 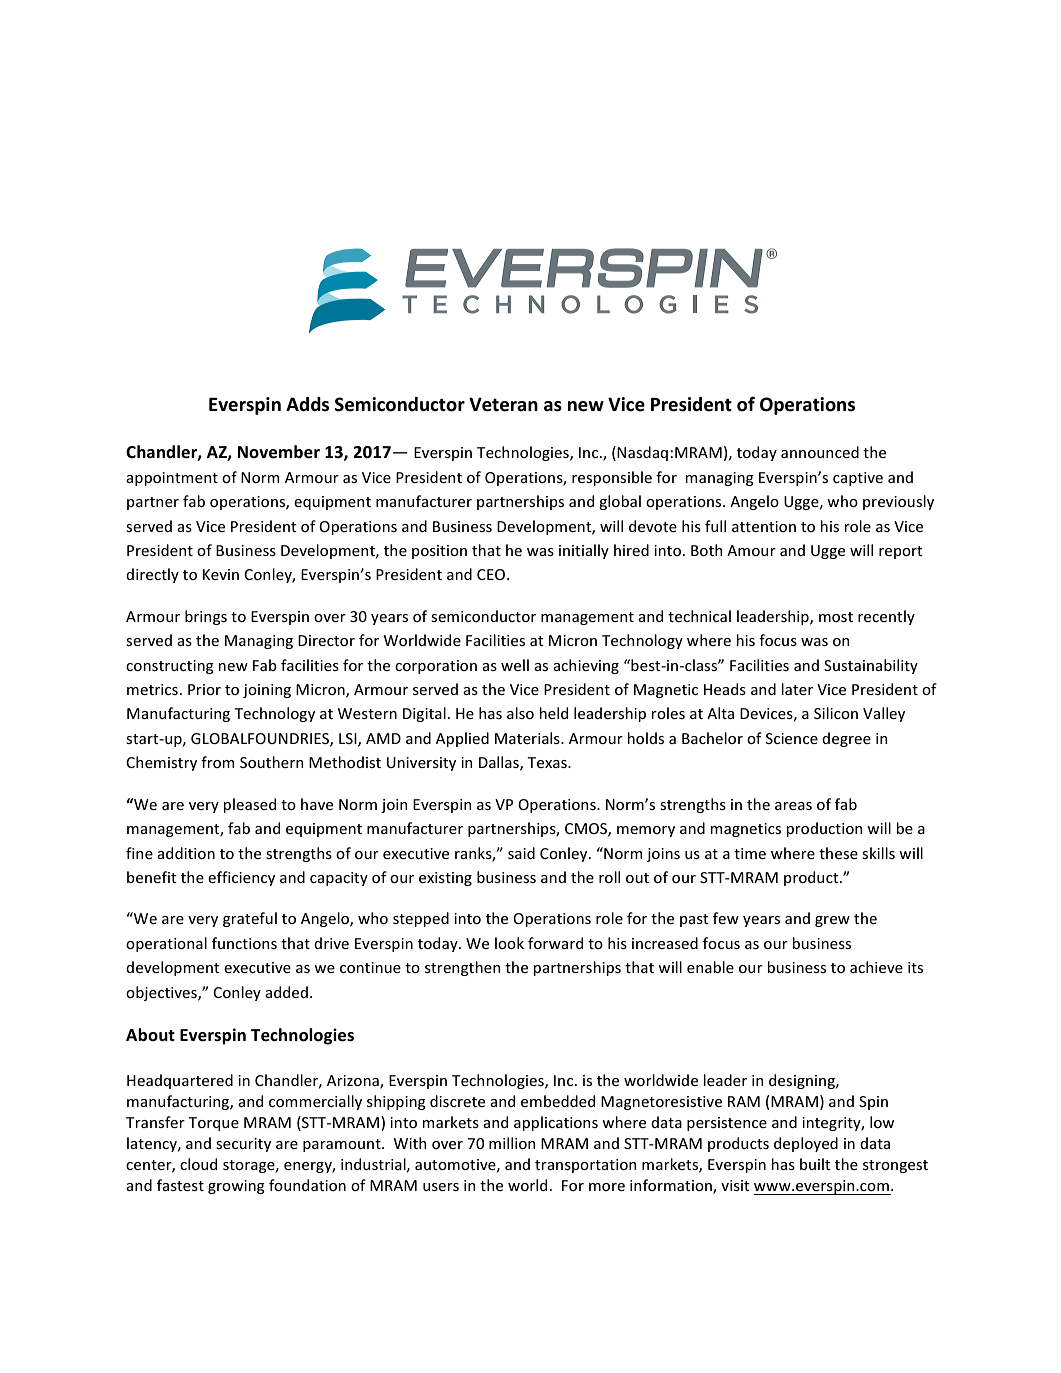 I want to click on well, so click(x=515, y=665).
